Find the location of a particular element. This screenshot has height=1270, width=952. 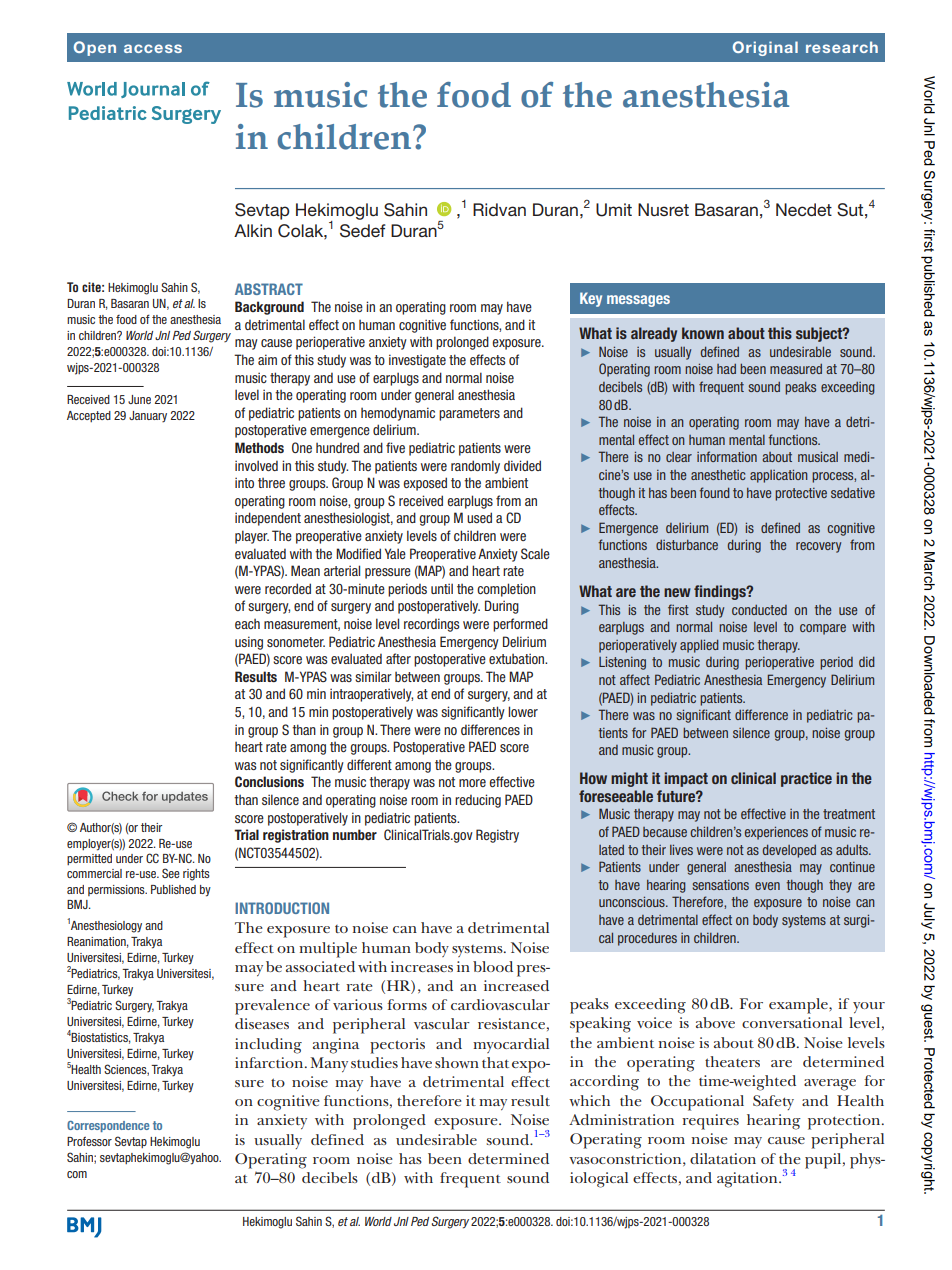

investigate is located at coordinates (417, 361).
